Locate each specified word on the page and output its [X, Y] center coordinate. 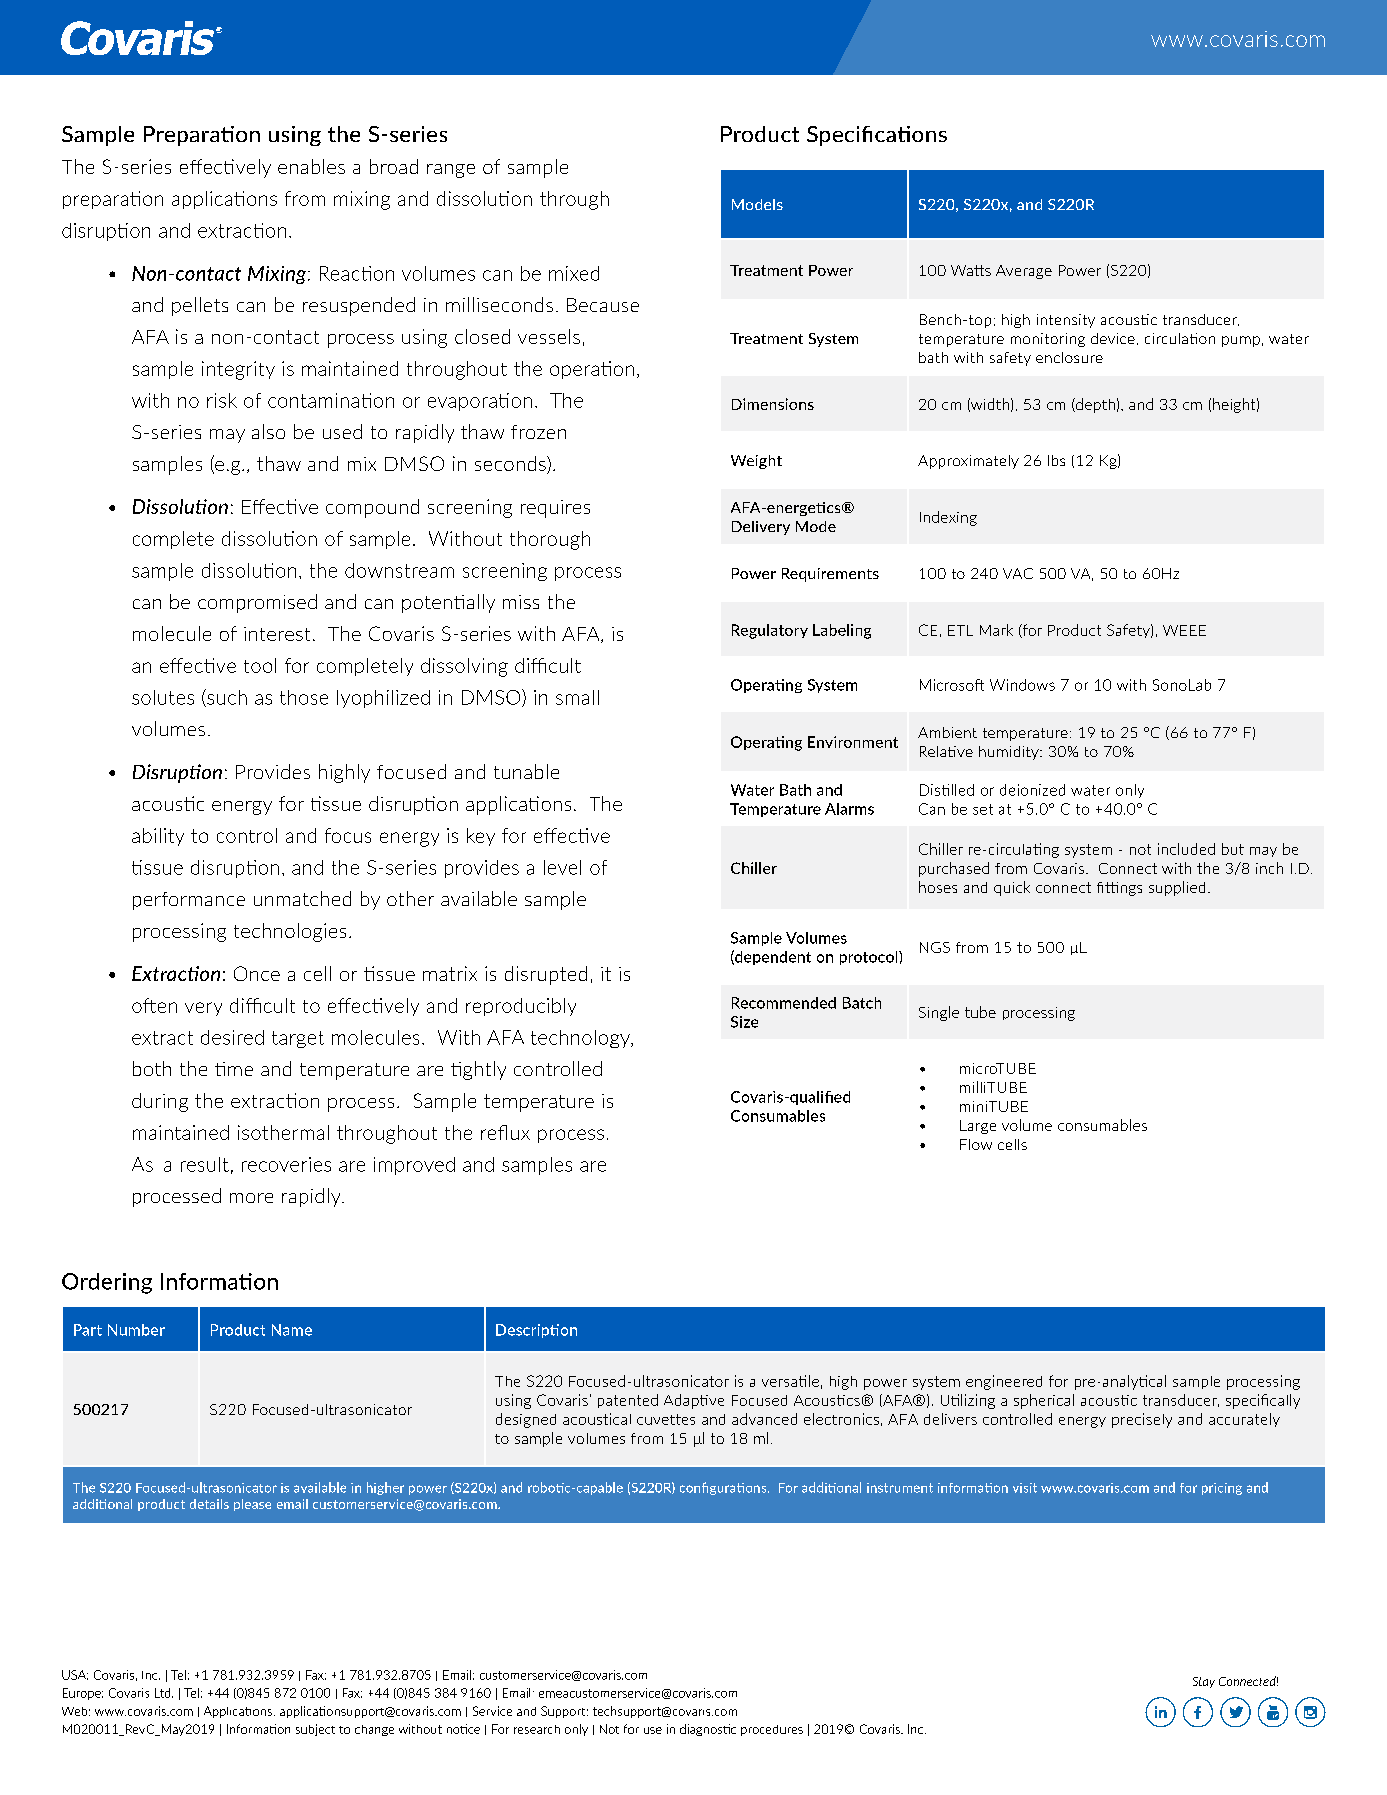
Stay [1204, 1682]
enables [311, 166]
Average [1024, 272]
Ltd [164, 1693]
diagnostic [708, 1730]
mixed [574, 273]
